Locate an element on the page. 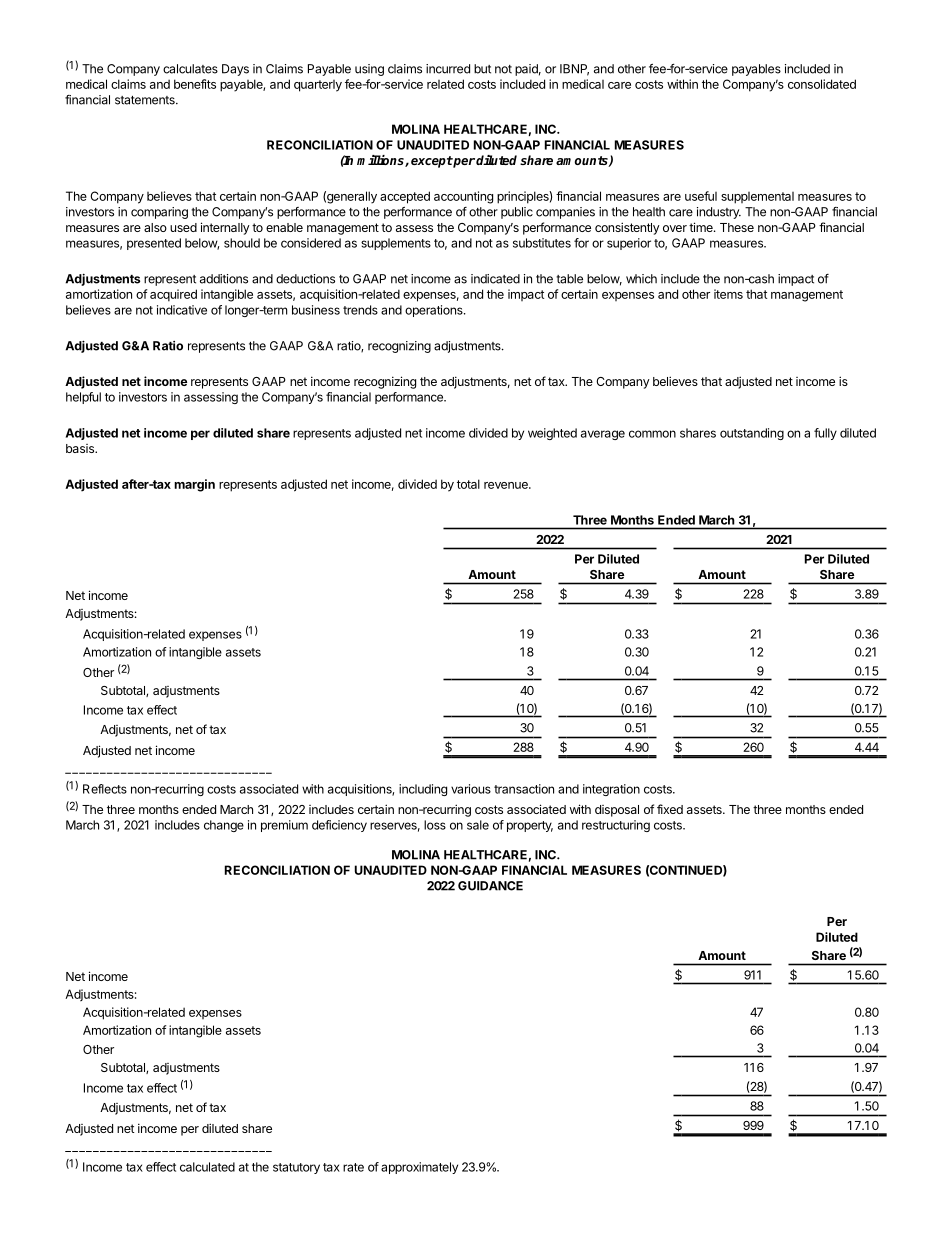 The height and width of the page is (1233, 952). approximately is located at coordinates (419, 1168).
